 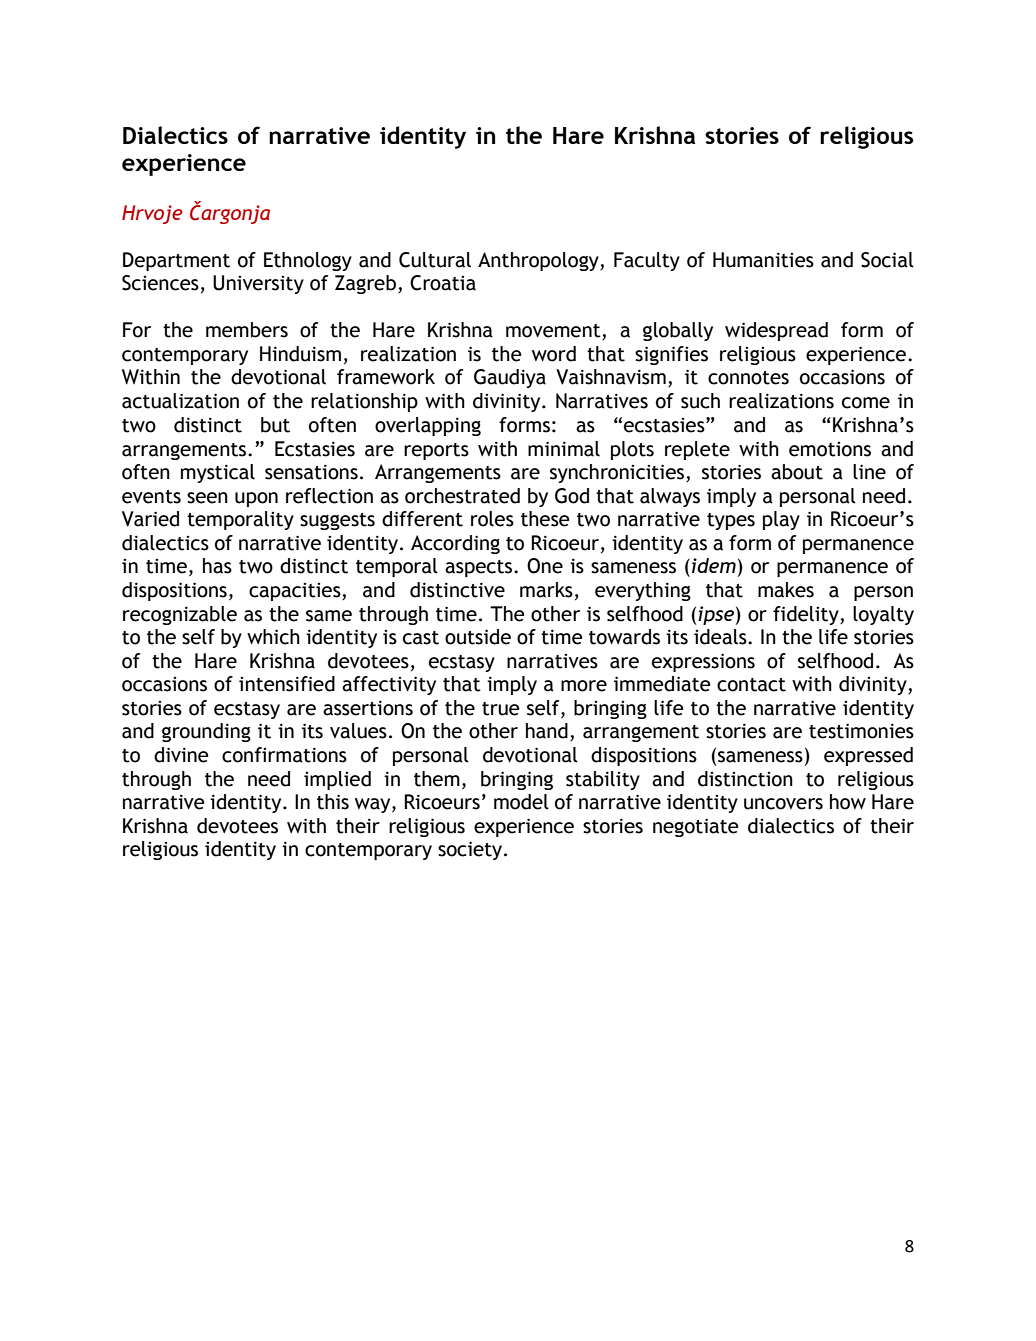 What do you see at coordinates (807, 615) in the screenshot?
I see `fidelity` at bounding box center [807, 615].
